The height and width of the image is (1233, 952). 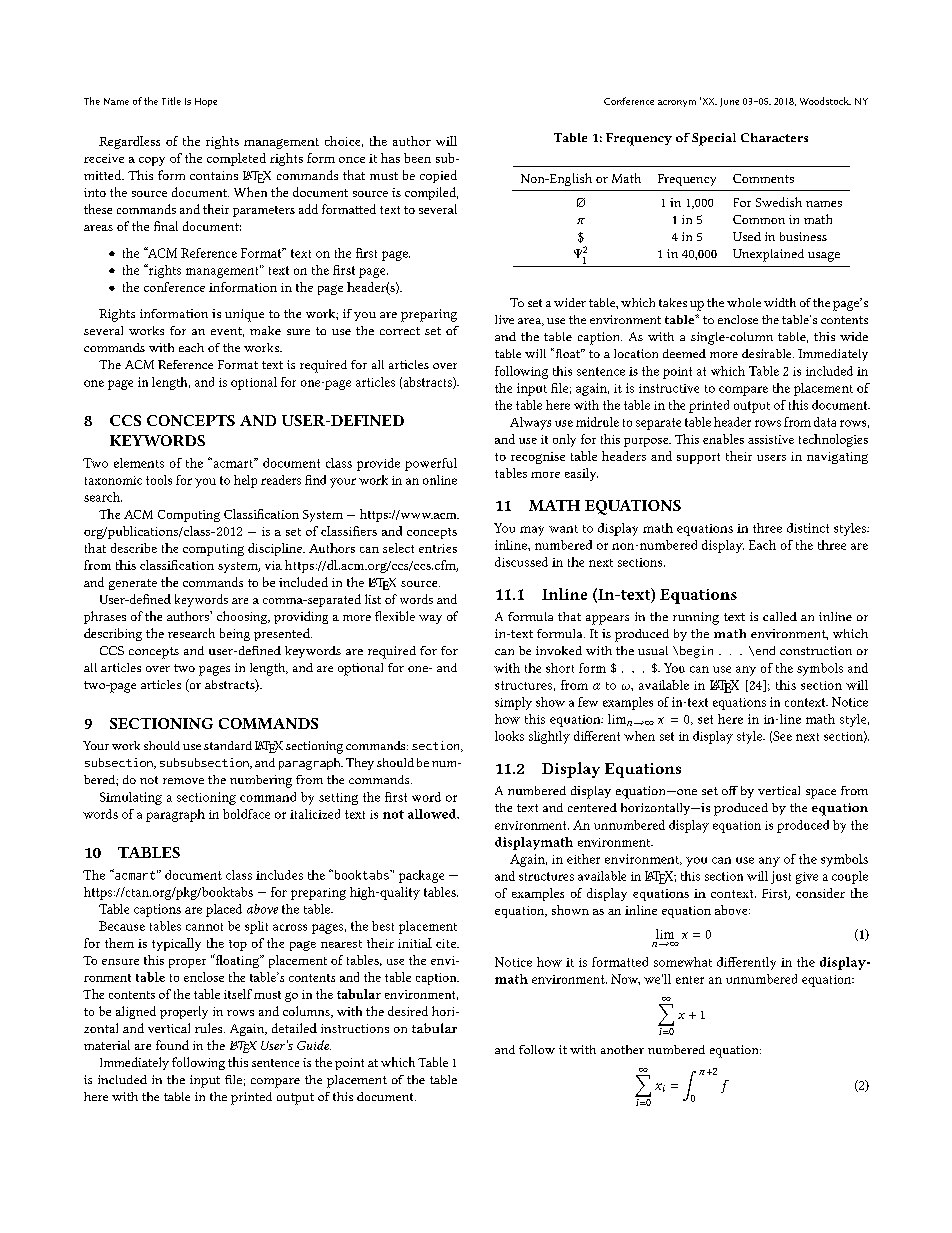 I want to click on live, so click(x=504, y=319).
